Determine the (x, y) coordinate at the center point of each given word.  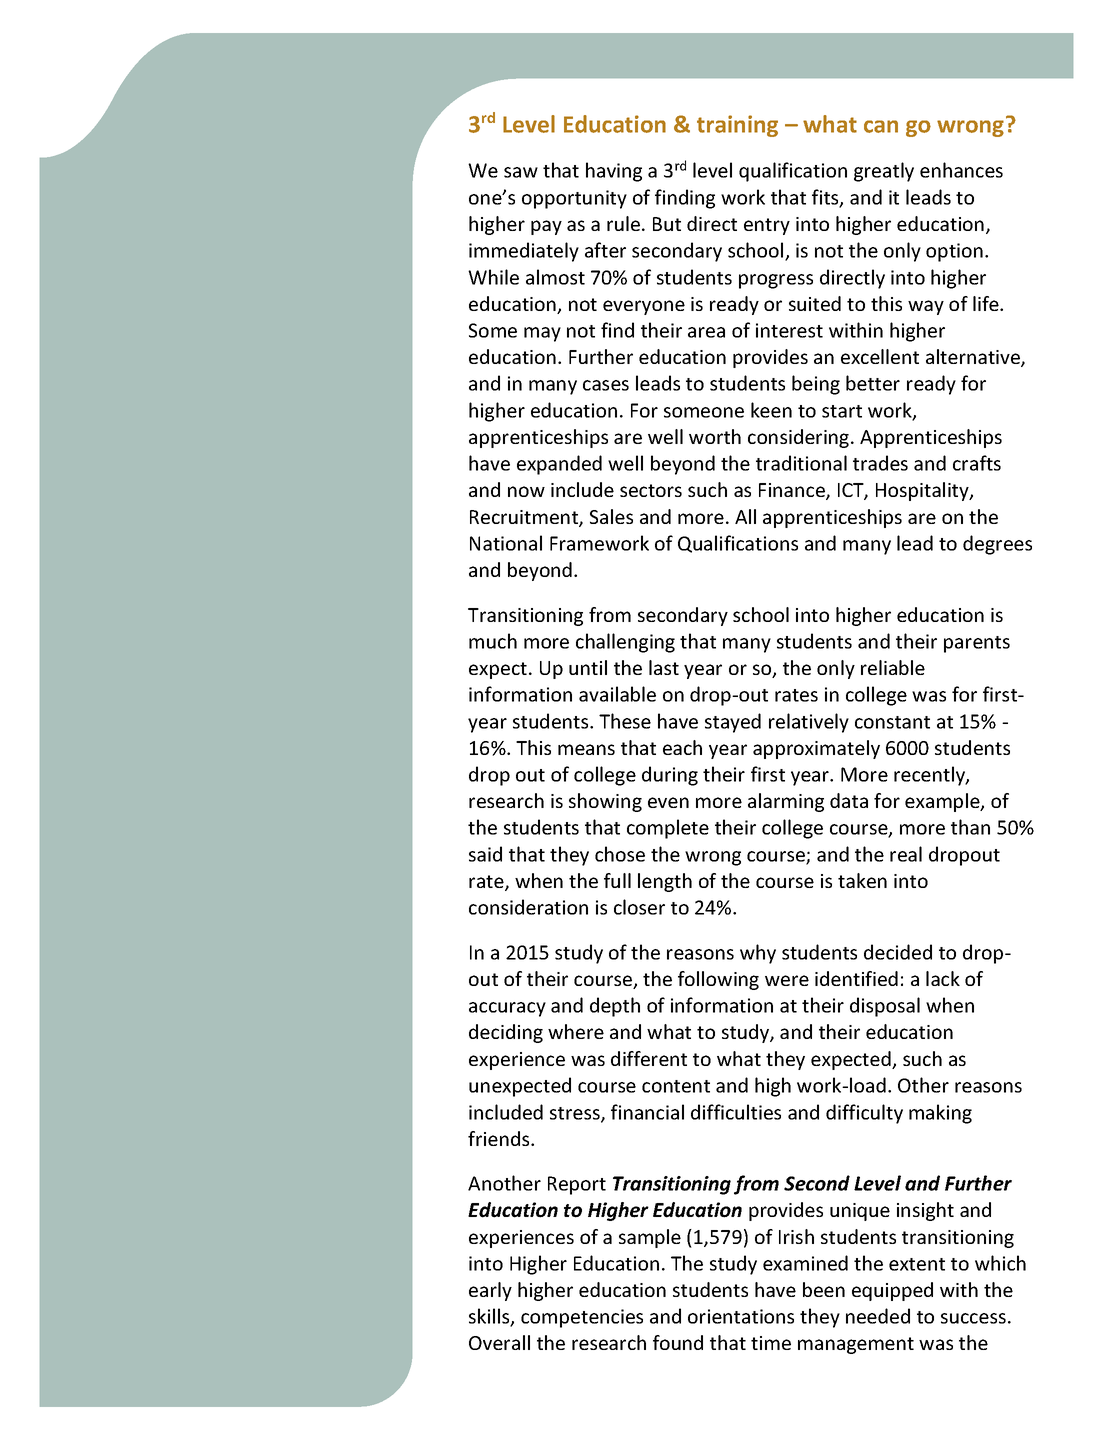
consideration (528, 907)
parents (977, 644)
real (906, 854)
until (588, 667)
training (737, 126)
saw (521, 172)
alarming (786, 802)
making (940, 1114)
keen (771, 410)
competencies (582, 1318)
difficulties (736, 1112)
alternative (974, 358)
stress (576, 1114)
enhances (961, 170)
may (542, 334)
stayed (733, 723)
